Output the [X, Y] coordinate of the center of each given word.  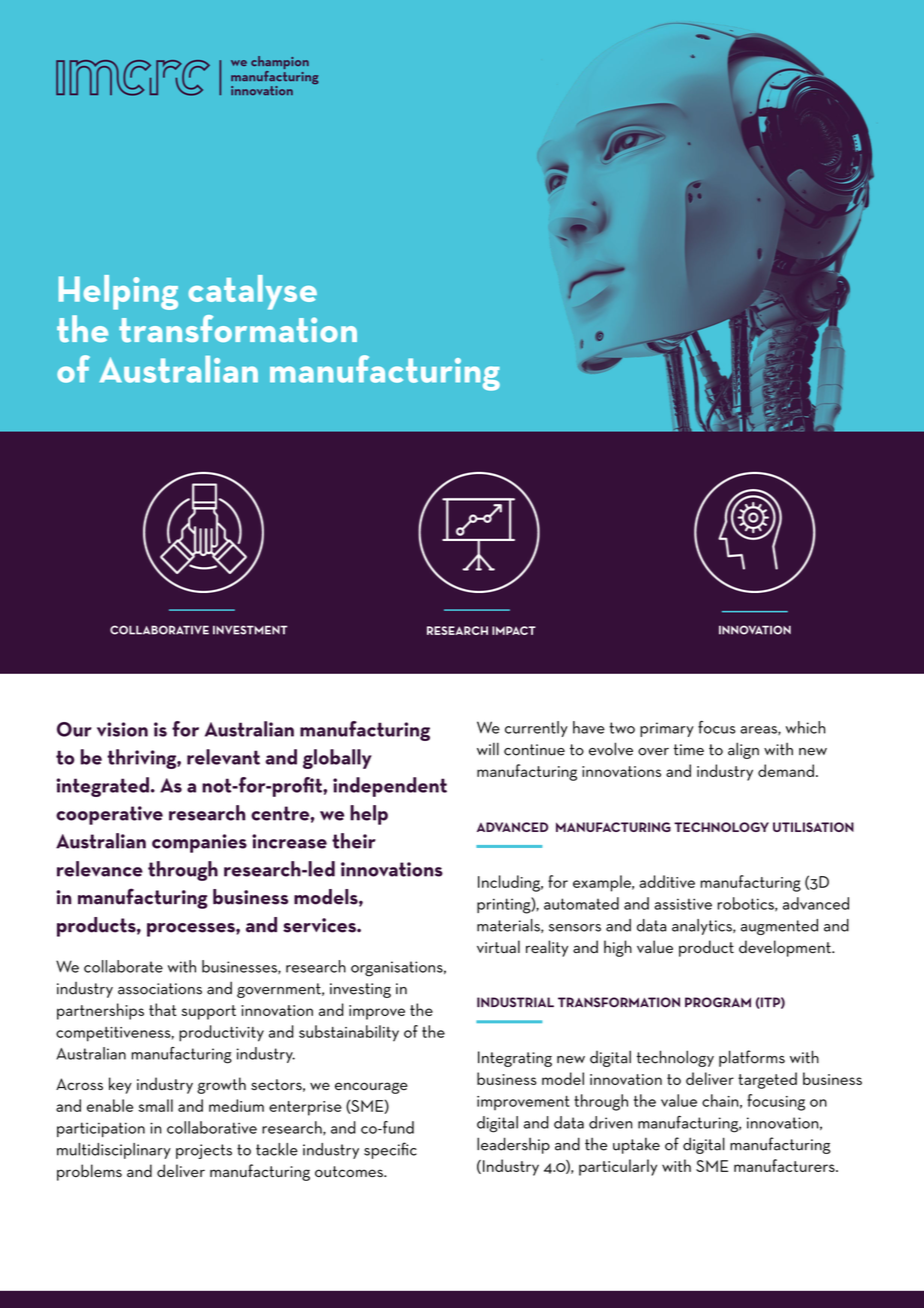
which [805, 727]
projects [204, 1151]
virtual [498, 946]
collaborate [123, 966]
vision [122, 729]
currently [536, 729]
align [743, 750]
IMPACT [514, 630]
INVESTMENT [250, 630]
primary [667, 729]
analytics [703, 927]
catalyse [252, 292]
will [488, 748]
